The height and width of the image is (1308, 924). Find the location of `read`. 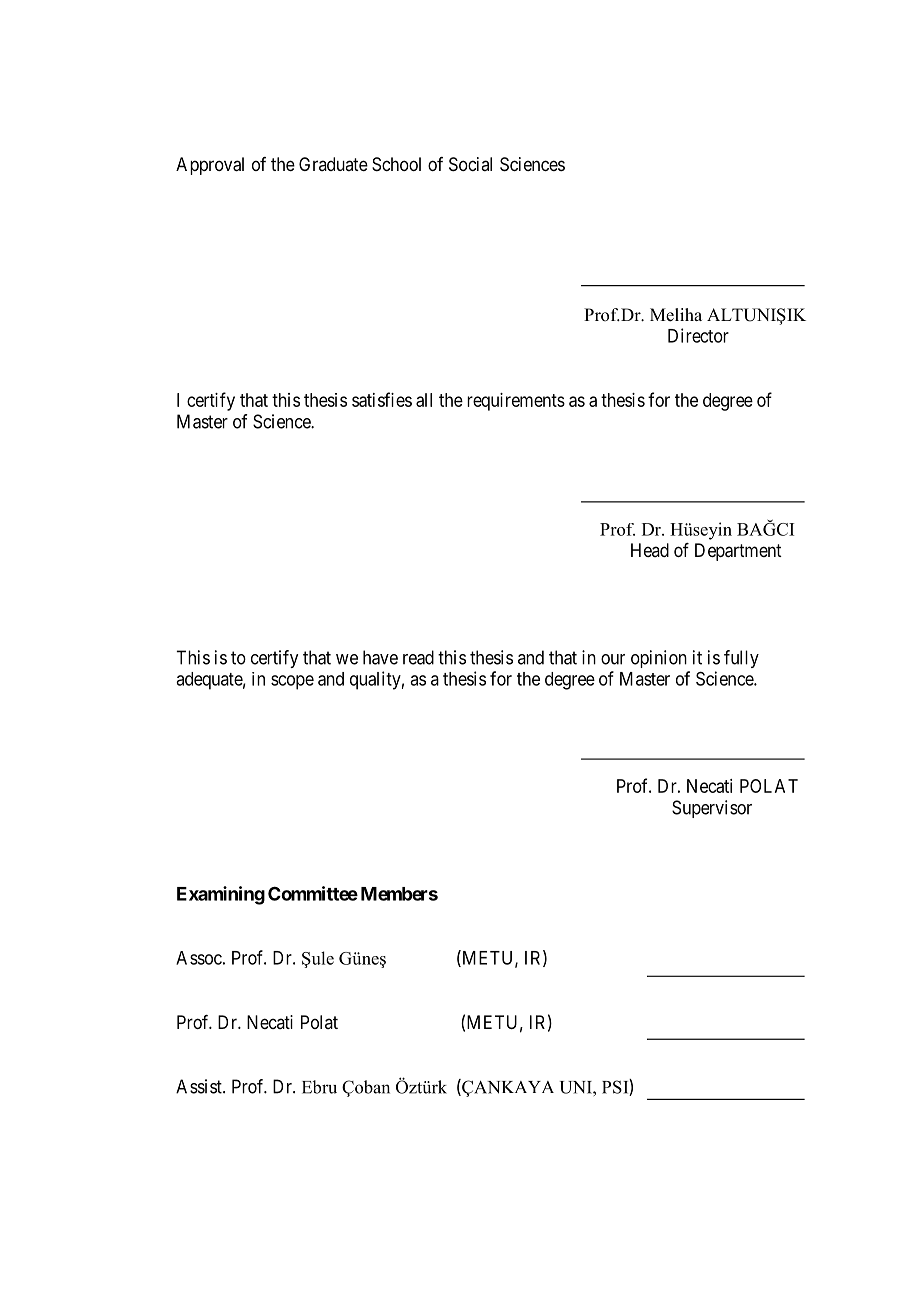

read is located at coordinates (418, 657).
